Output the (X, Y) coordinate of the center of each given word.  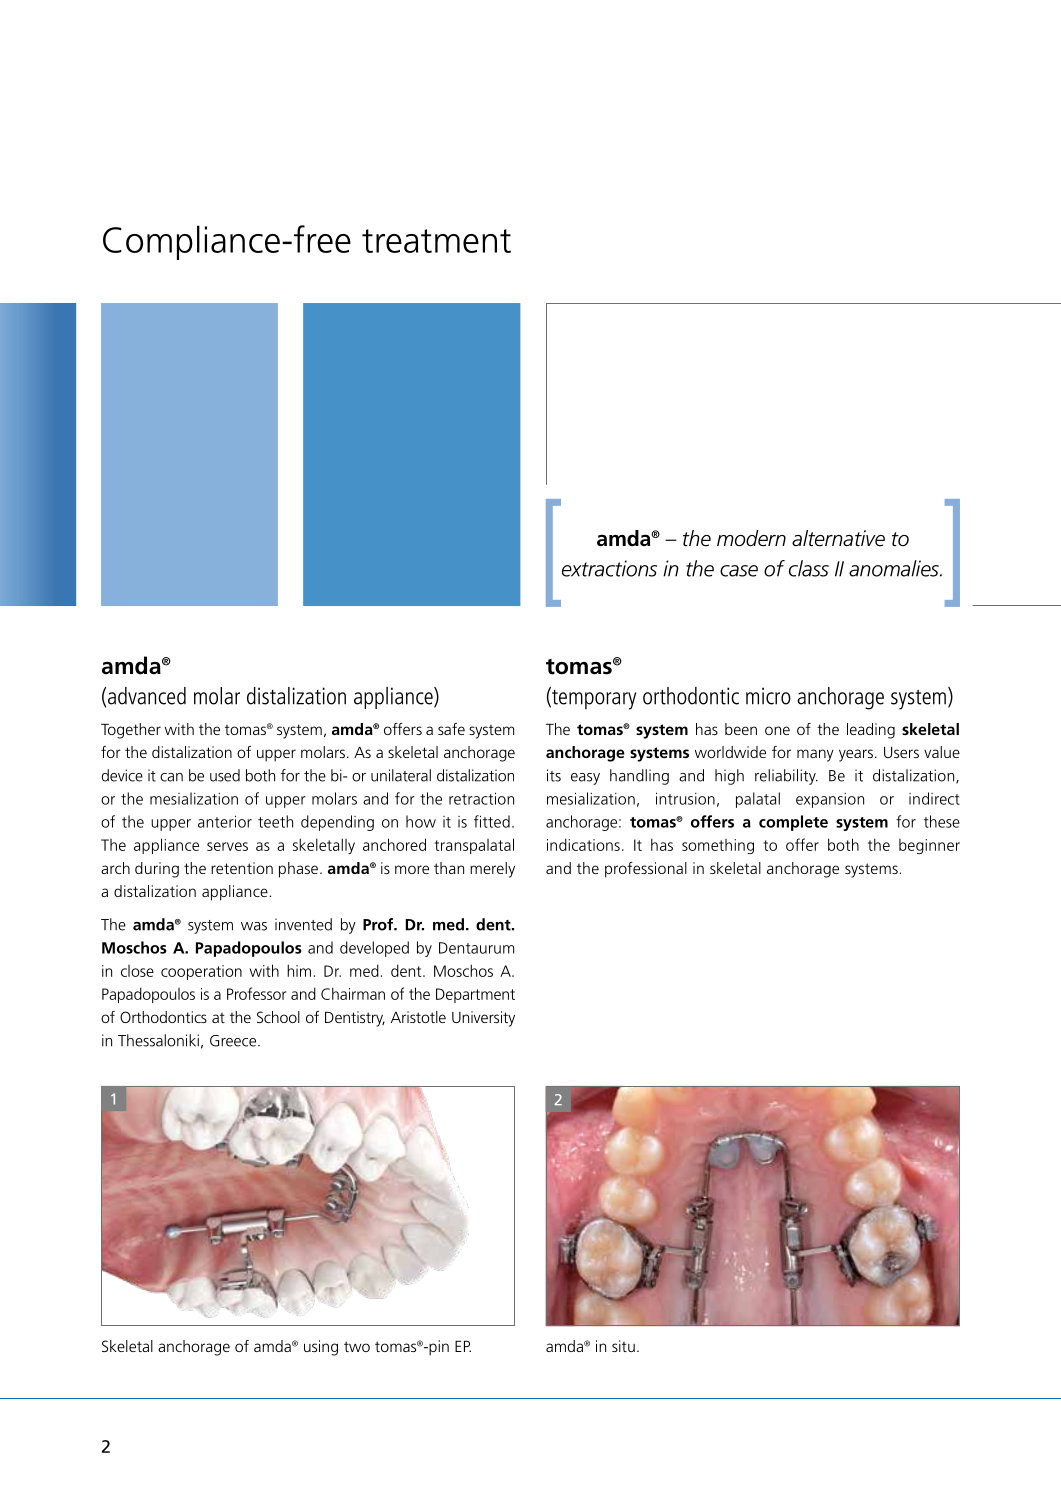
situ (623, 1346)
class (809, 568)
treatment (436, 241)
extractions (609, 568)
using (321, 1348)
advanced (147, 696)
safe (451, 729)
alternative (838, 538)
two (357, 1346)
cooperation (201, 972)
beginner (929, 846)
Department (475, 995)
